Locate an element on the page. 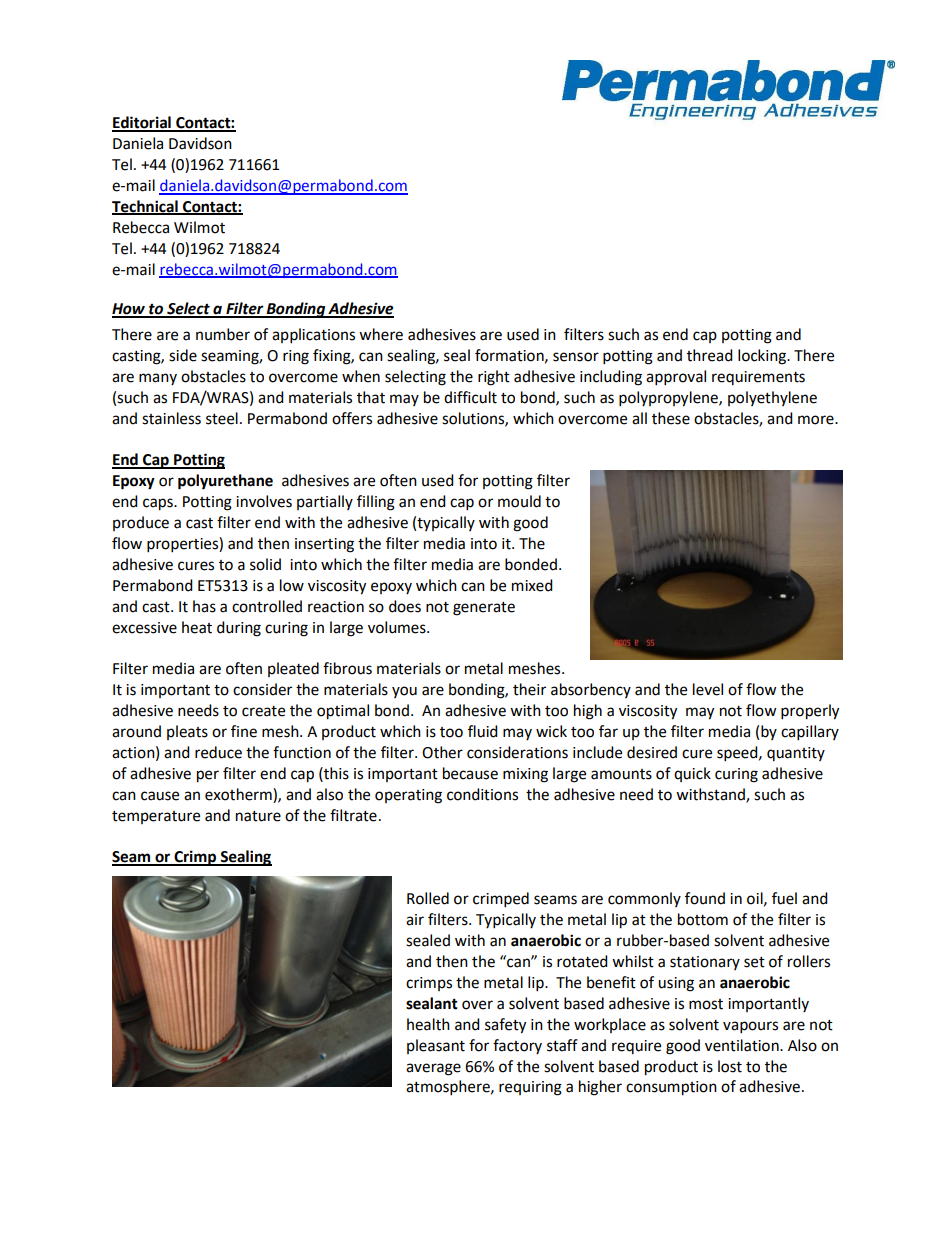 The image size is (952, 1233). these is located at coordinates (671, 418).
